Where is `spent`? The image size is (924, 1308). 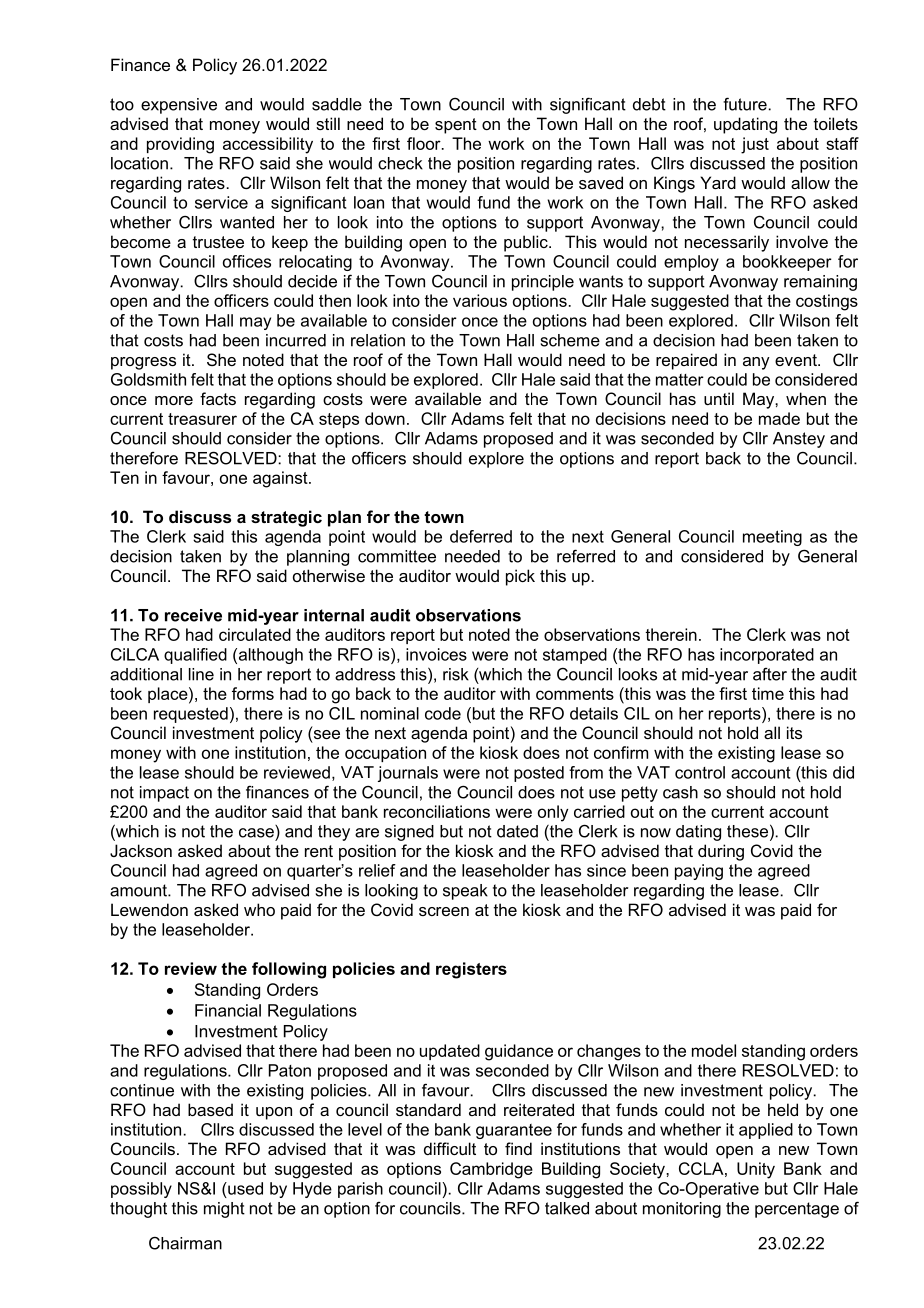
spent is located at coordinates (456, 126).
